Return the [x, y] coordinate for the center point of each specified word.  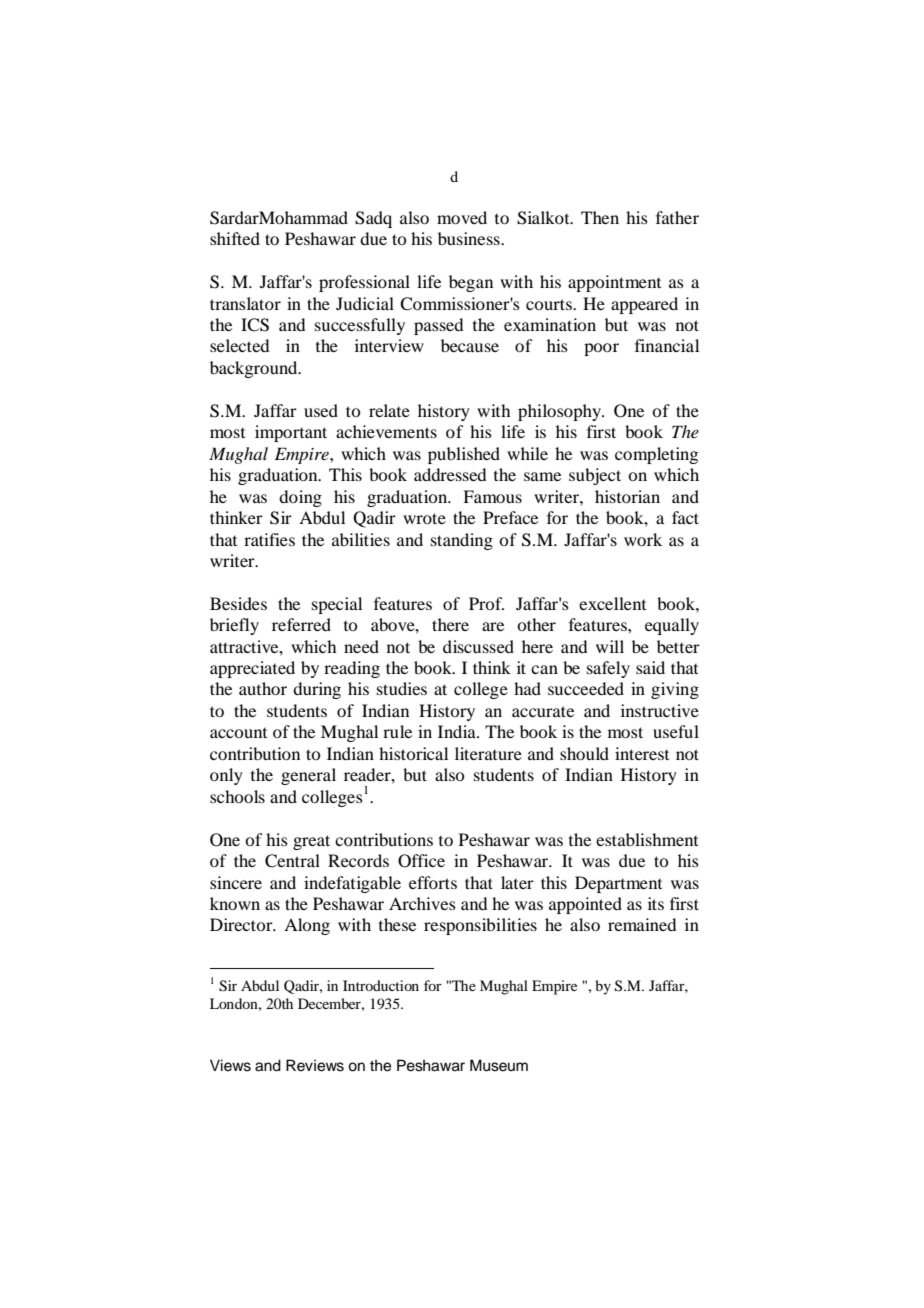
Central [292, 861]
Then [600, 217]
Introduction [381, 985]
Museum [499, 1065]
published [464, 455]
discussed [478, 646]
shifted [235, 238]
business [470, 238]
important [291, 433]
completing [656, 455]
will [610, 646]
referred [301, 624]
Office [421, 861]
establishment [647, 839]
